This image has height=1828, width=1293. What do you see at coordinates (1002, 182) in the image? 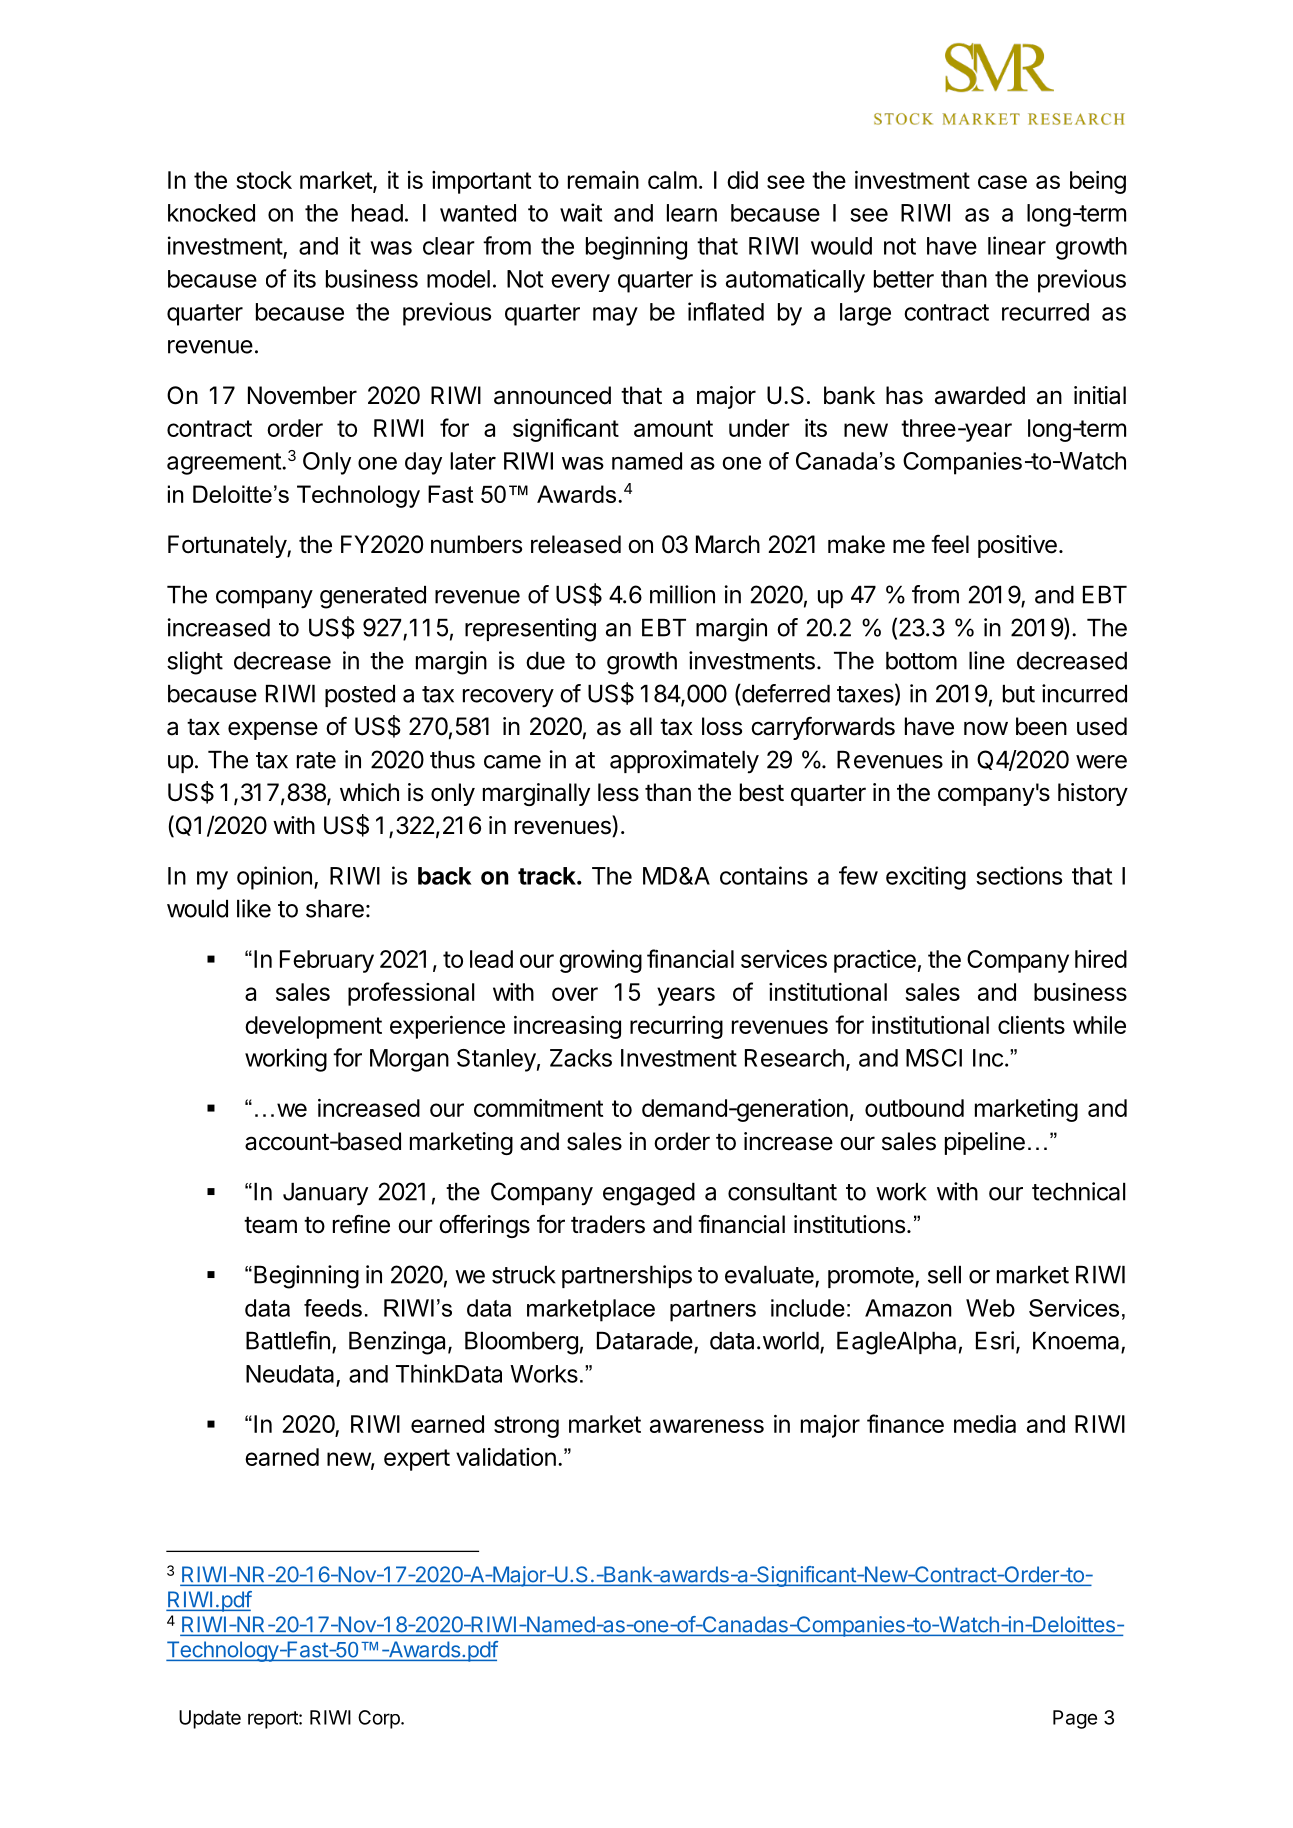
I see `case` at bounding box center [1002, 182].
